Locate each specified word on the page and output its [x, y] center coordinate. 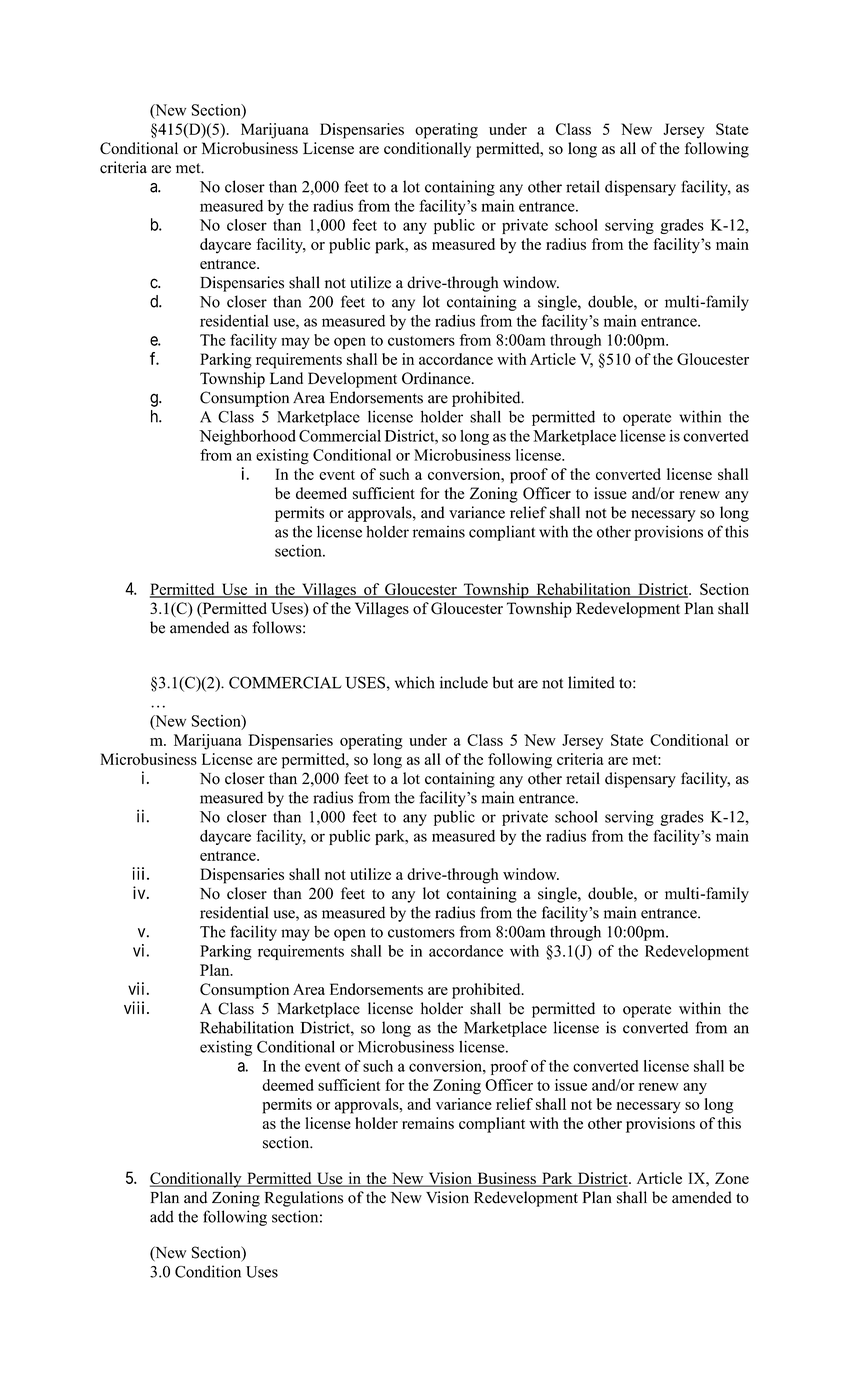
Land [286, 378]
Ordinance [437, 378]
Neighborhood [247, 437]
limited [591, 682]
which [415, 682]
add [162, 1216]
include [464, 682]
